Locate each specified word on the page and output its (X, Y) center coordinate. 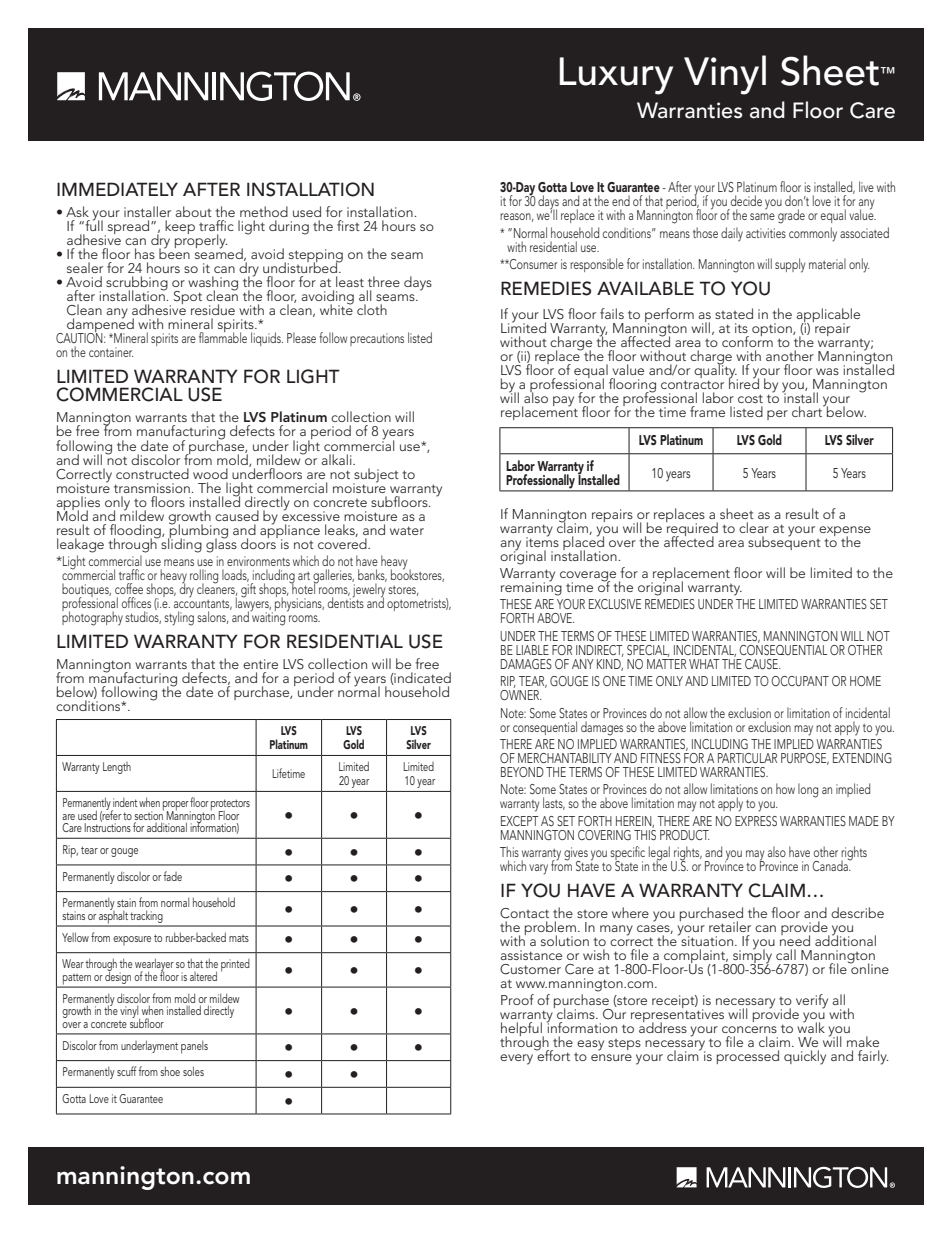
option (773, 331)
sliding (180, 544)
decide (746, 200)
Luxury (616, 76)
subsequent (784, 542)
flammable (223, 336)
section (149, 814)
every (516, 1059)
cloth (372, 309)
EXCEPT (520, 821)
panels (194, 1047)
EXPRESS (756, 821)
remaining (531, 588)
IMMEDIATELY (117, 189)
